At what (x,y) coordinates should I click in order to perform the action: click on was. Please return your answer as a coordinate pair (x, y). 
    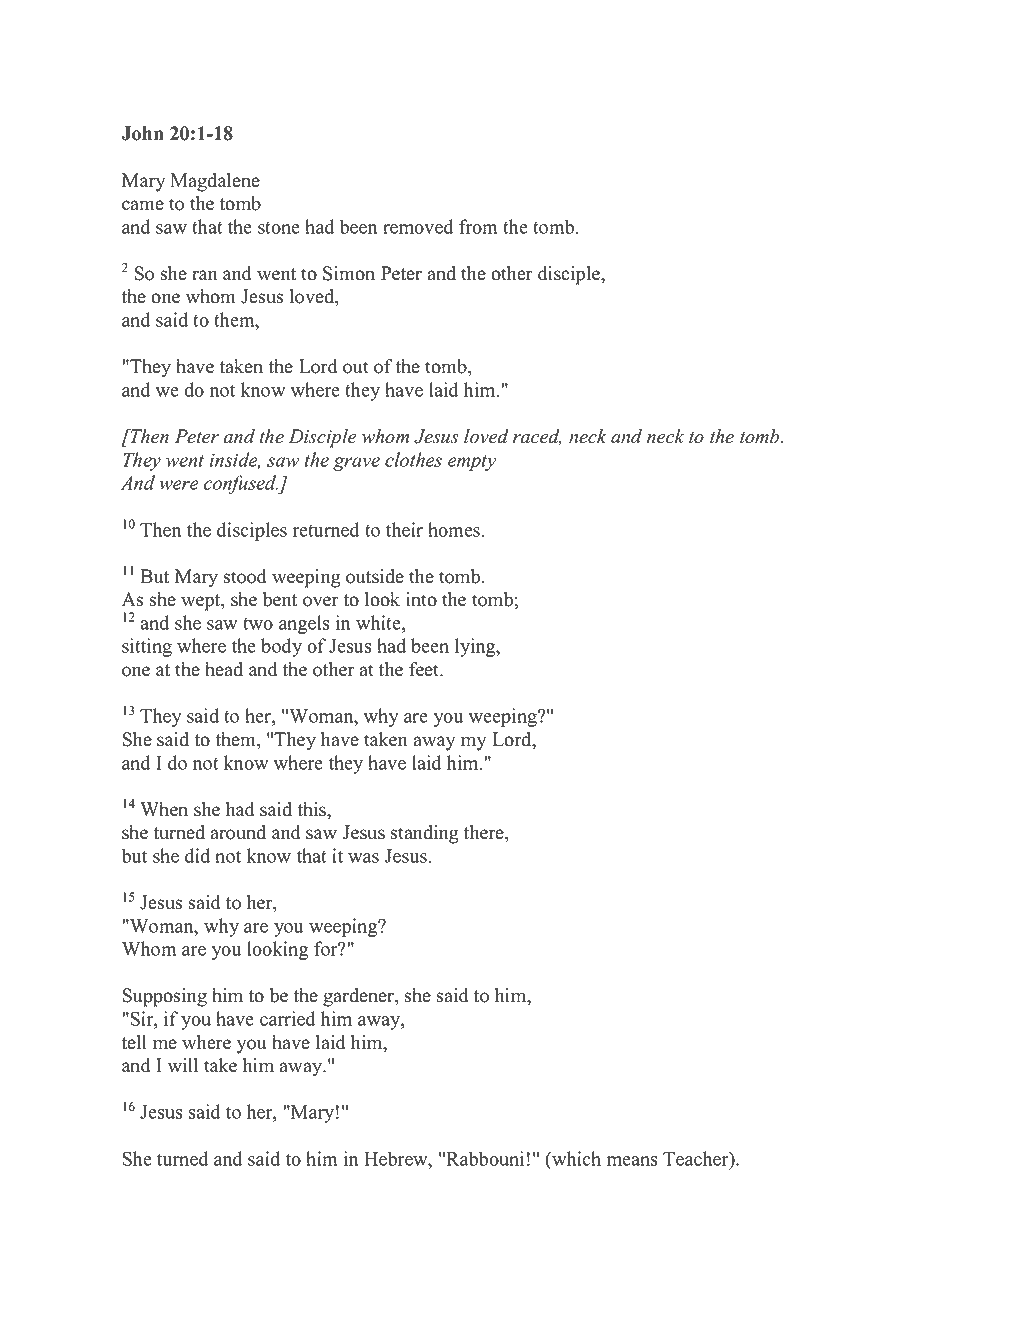
    Looking at the image, I should click on (363, 858).
